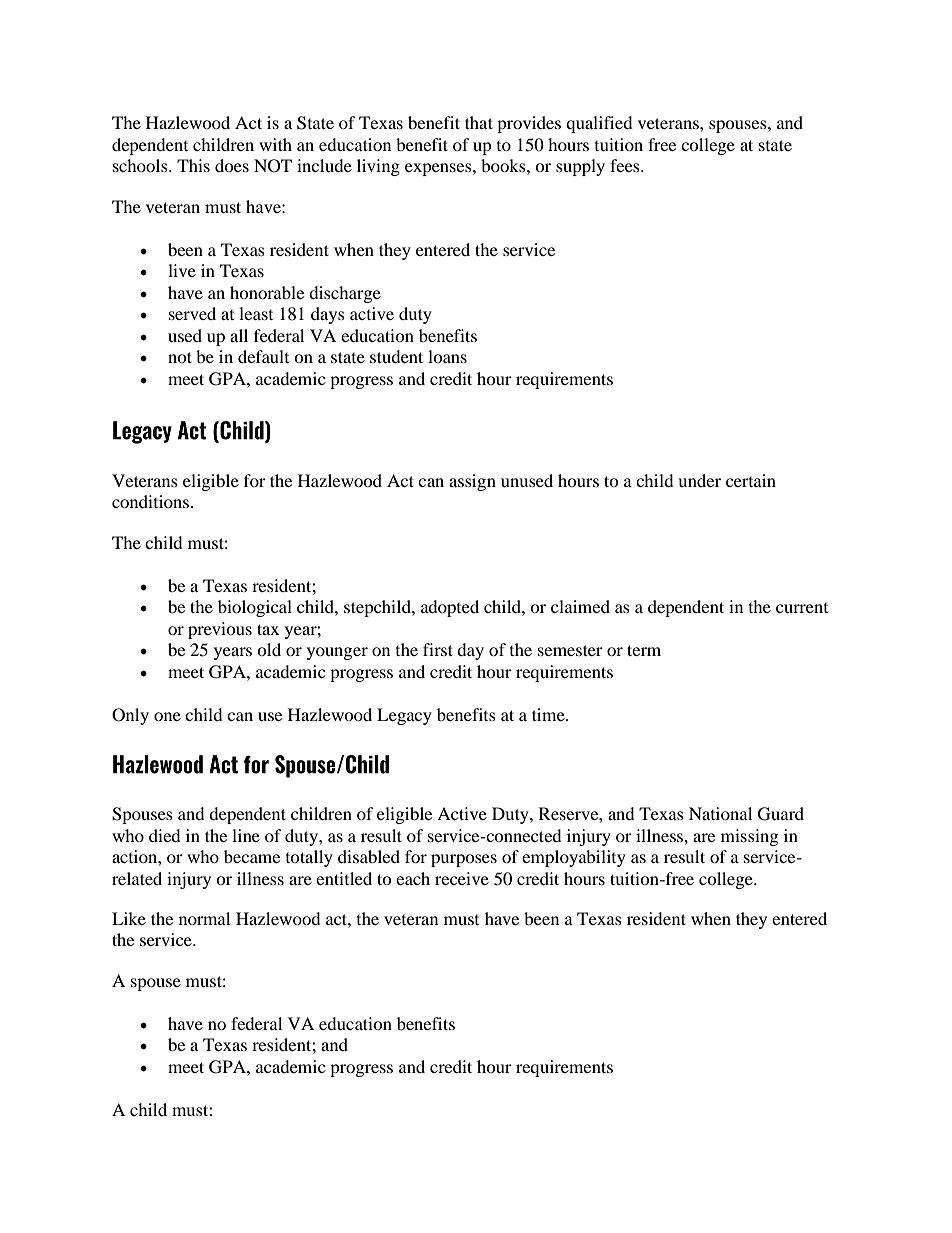 The image size is (952, 1233). I want to click on loans, so click(447, 356).
